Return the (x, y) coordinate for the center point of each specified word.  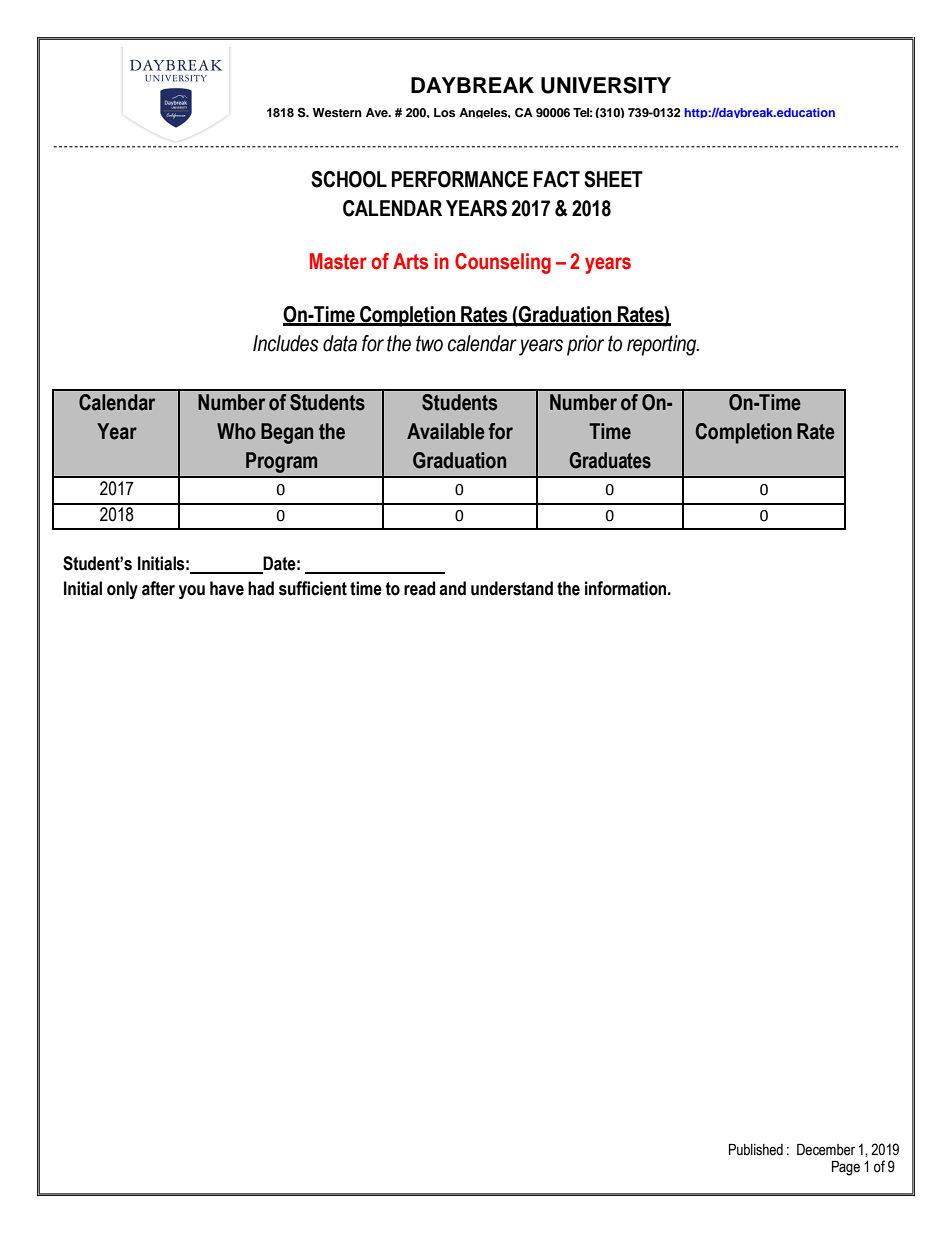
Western (337, 112)
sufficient (313, 588)
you (192, 592)
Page (846, 1168)
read (419, 588)
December (826, 1150)
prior (585, 345)
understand (512, 588)
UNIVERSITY (606, 85)
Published (756, 1150)
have (227, 588)
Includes (286, 343)
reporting (663, 345)
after (158, 588)
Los (445, 112)
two (429, 343)
